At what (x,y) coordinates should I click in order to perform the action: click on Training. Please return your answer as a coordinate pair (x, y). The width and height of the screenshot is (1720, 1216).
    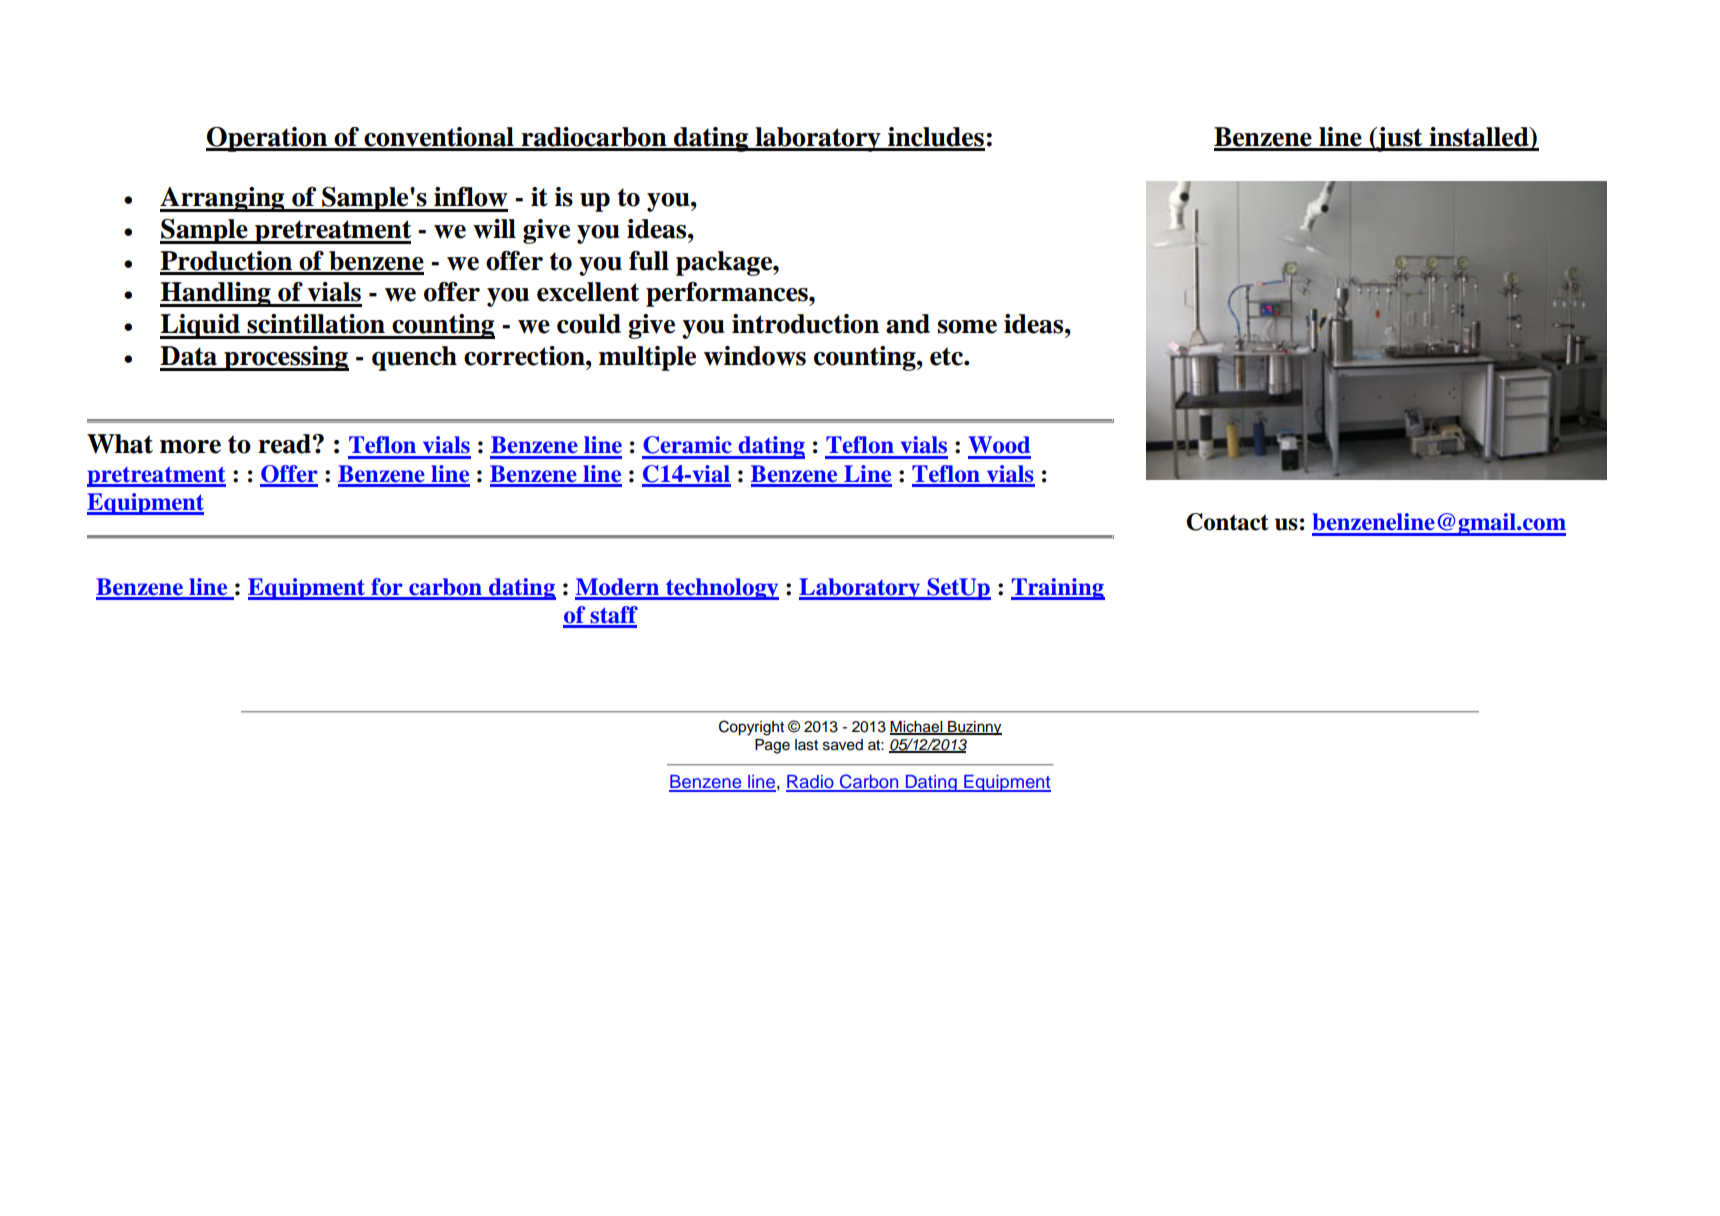
    Looking at the image, I should click on (1058, 589).
